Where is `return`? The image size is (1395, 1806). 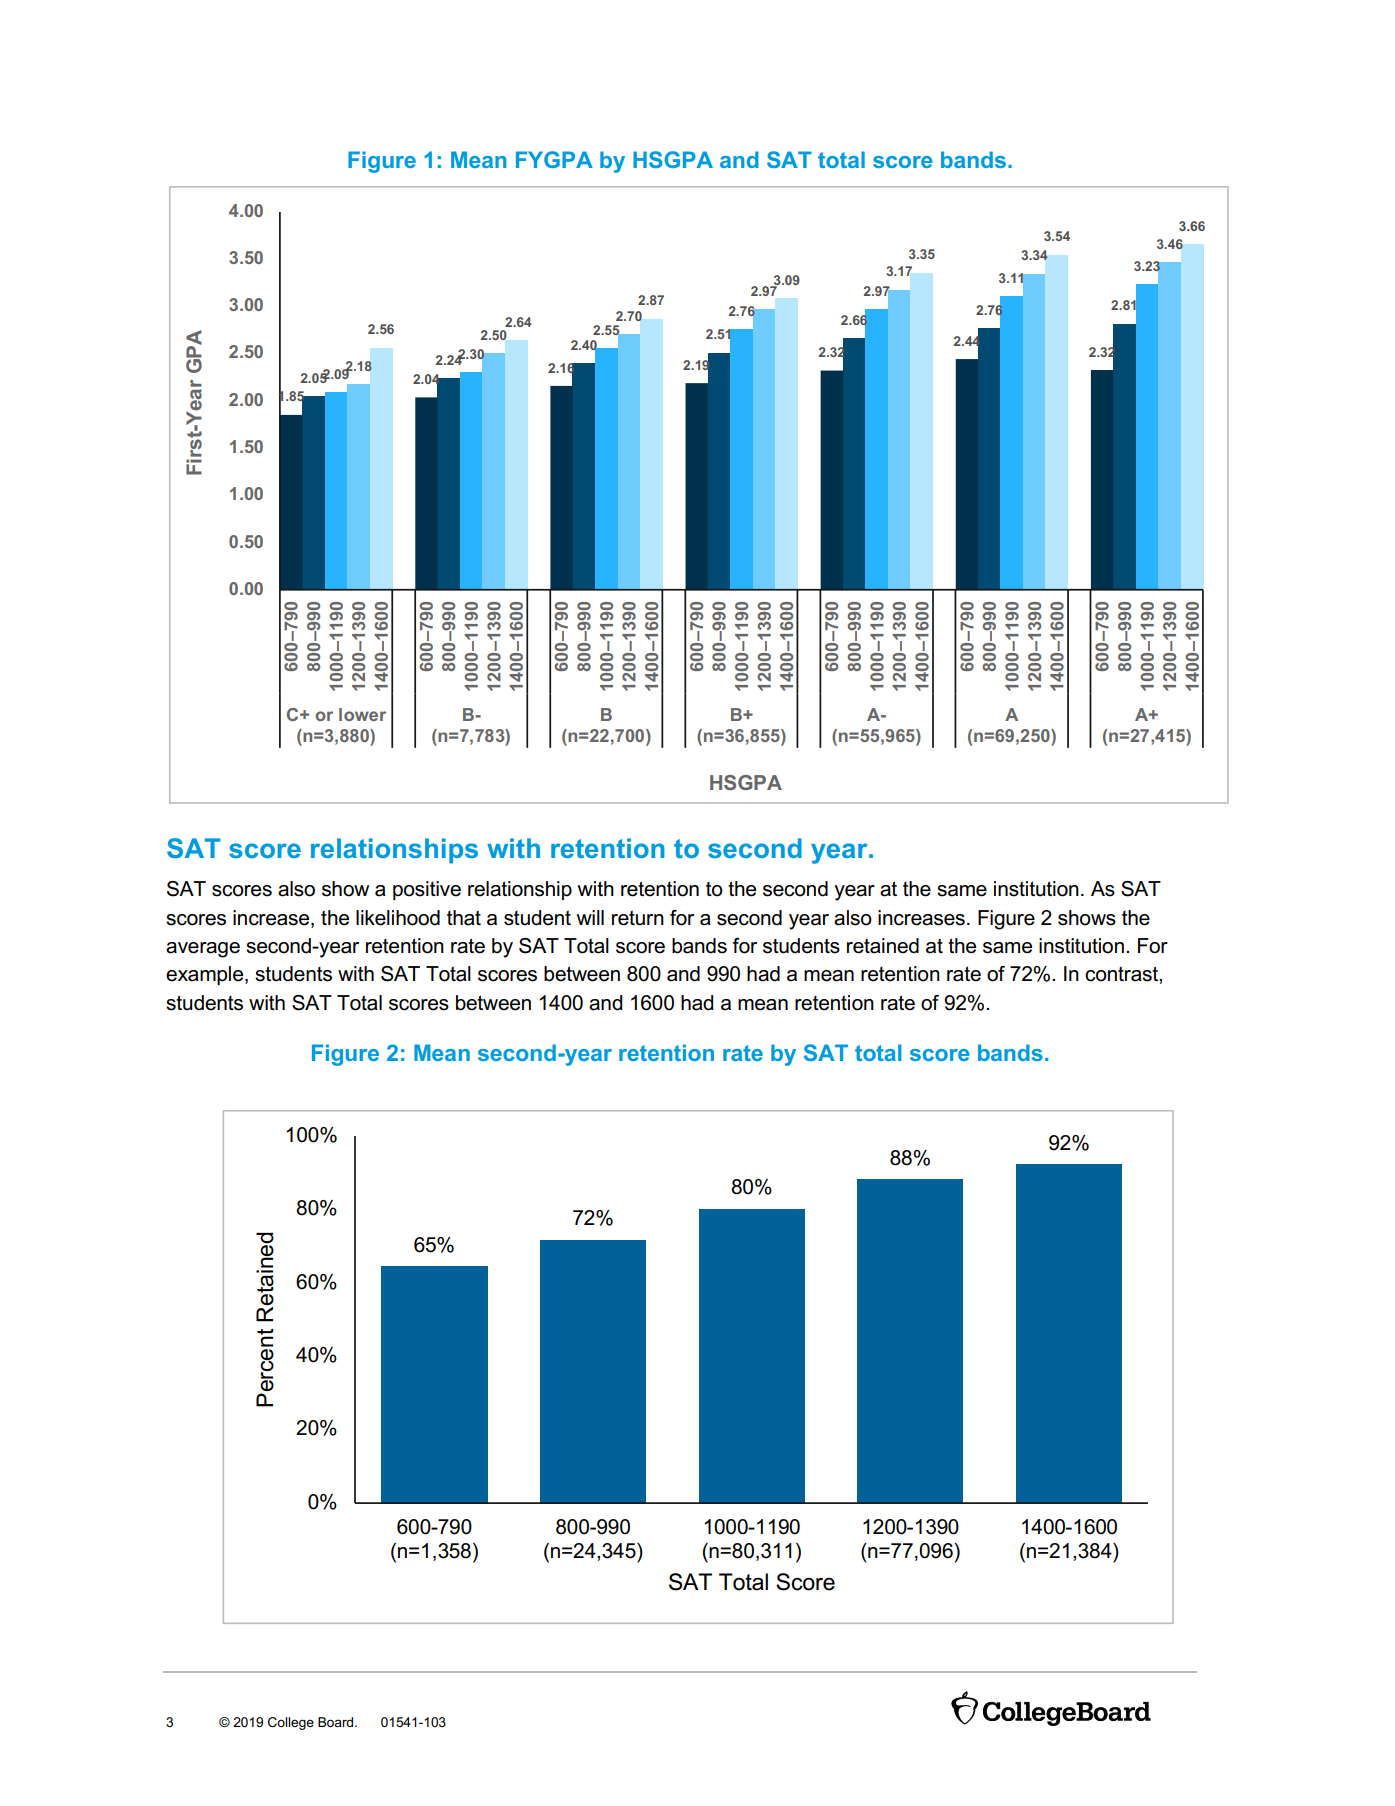
return is located at coordinates (638, 918).
